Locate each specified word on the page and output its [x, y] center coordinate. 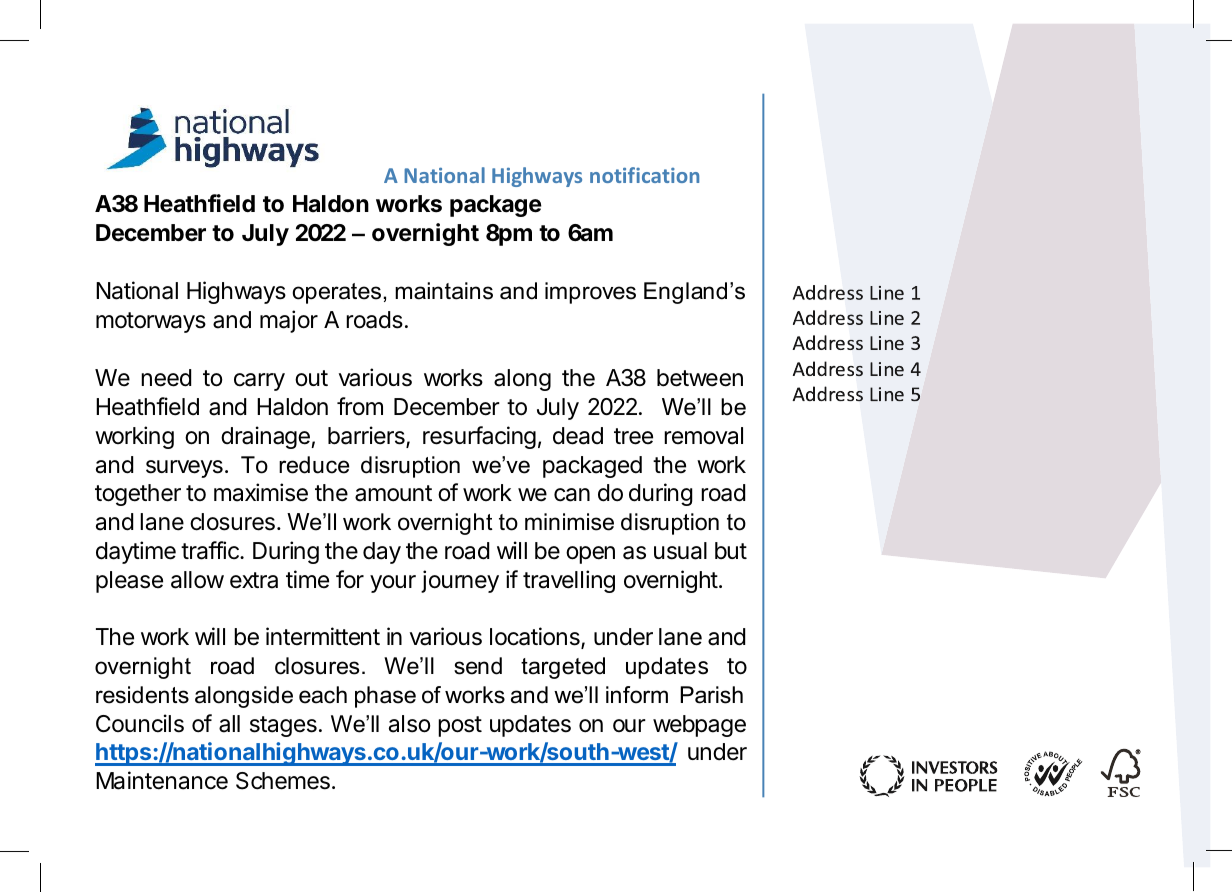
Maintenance [162, 780]
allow [197, 580]
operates [337, 293]
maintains [444, 291]
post [460, 726]
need [166, 378]
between [700, 378]
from [360, 406]
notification [644, 175]
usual [680, 551]
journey [460, 581]
